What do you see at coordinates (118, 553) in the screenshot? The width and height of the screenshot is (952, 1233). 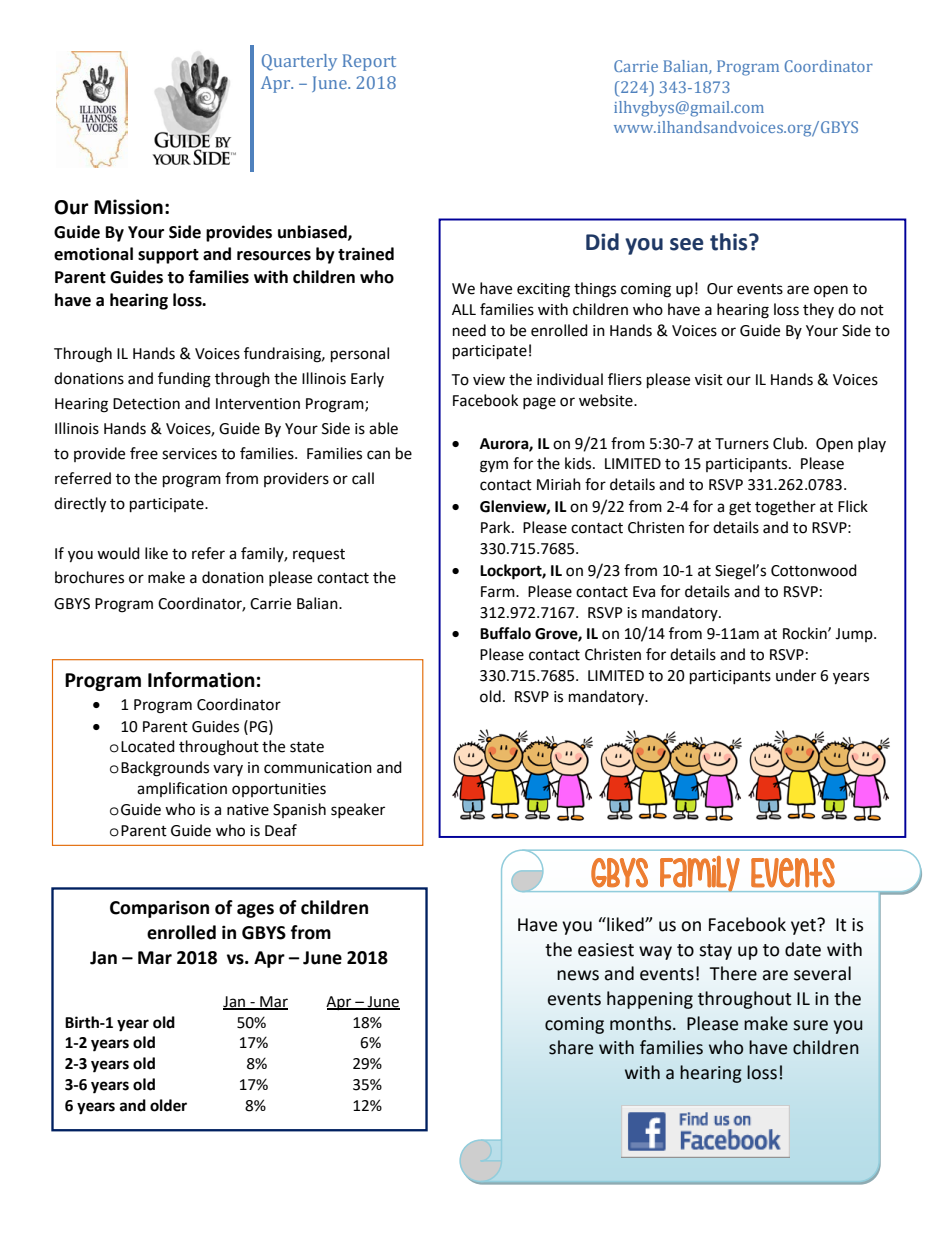 I see `would` at bounding box center [118, 553].
